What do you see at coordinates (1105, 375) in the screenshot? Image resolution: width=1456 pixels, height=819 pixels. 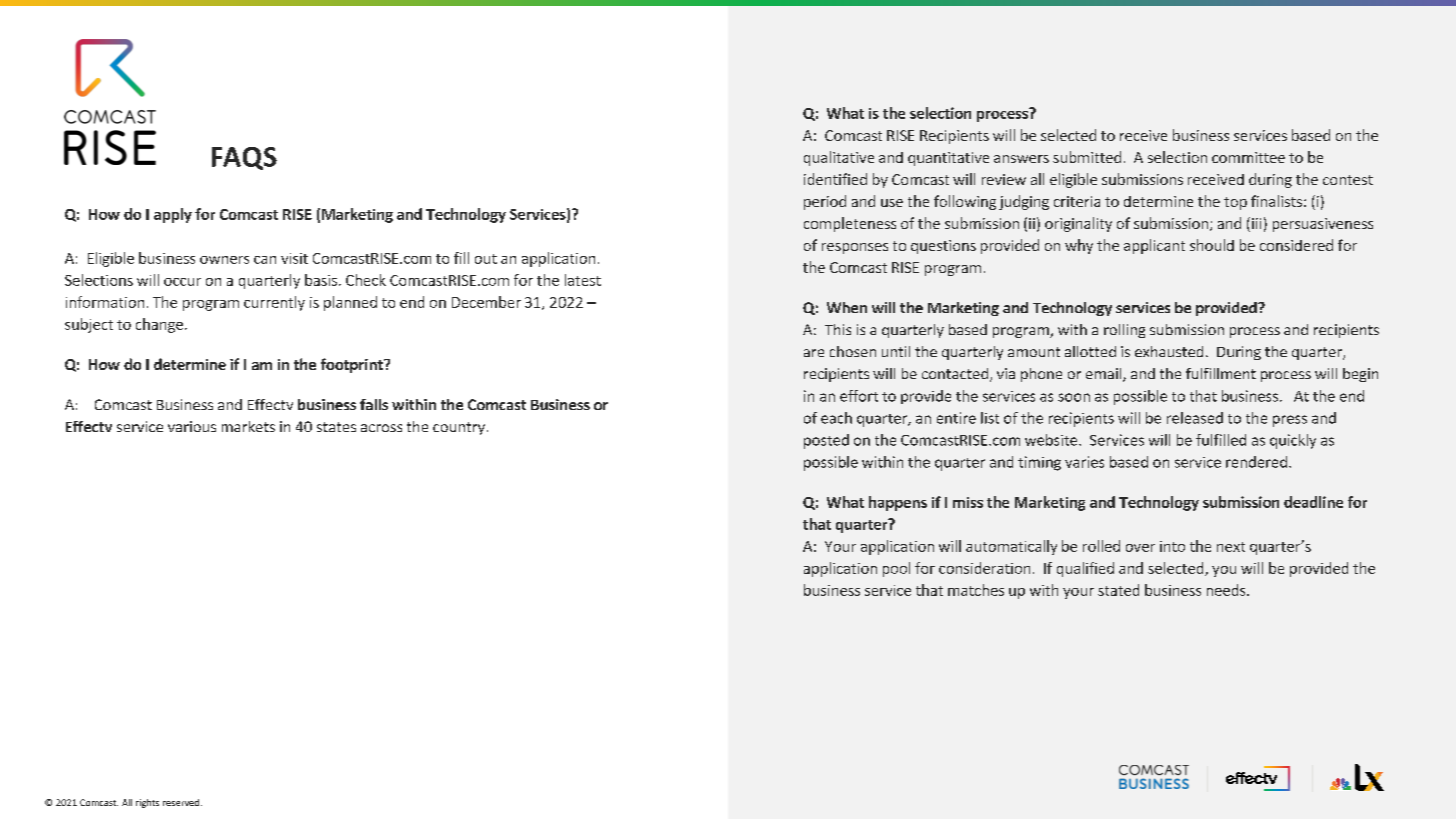 I see `email` at bounding box center [1105, 375].
